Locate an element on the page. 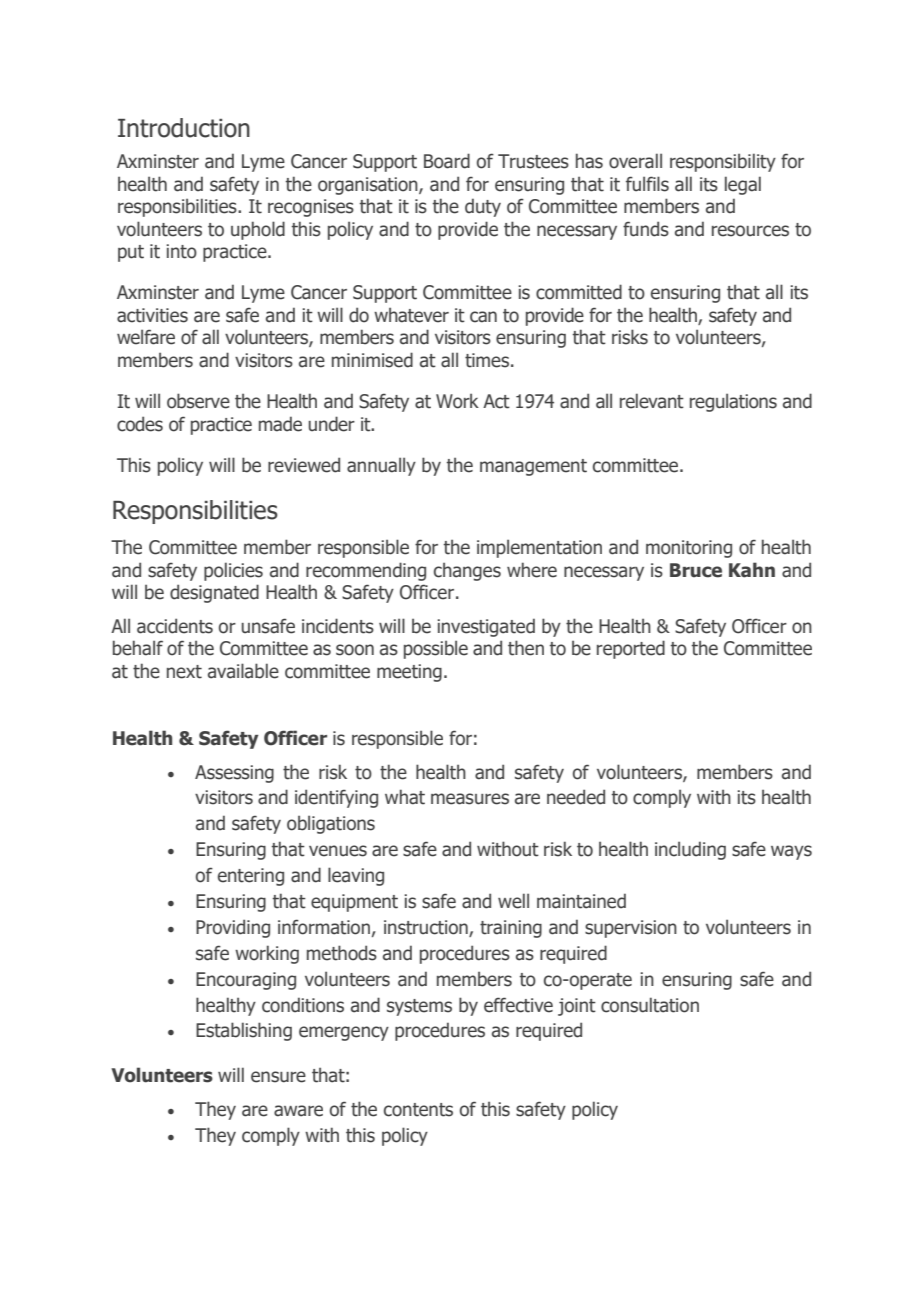  consultation is located at coordinates (650, 1005).
